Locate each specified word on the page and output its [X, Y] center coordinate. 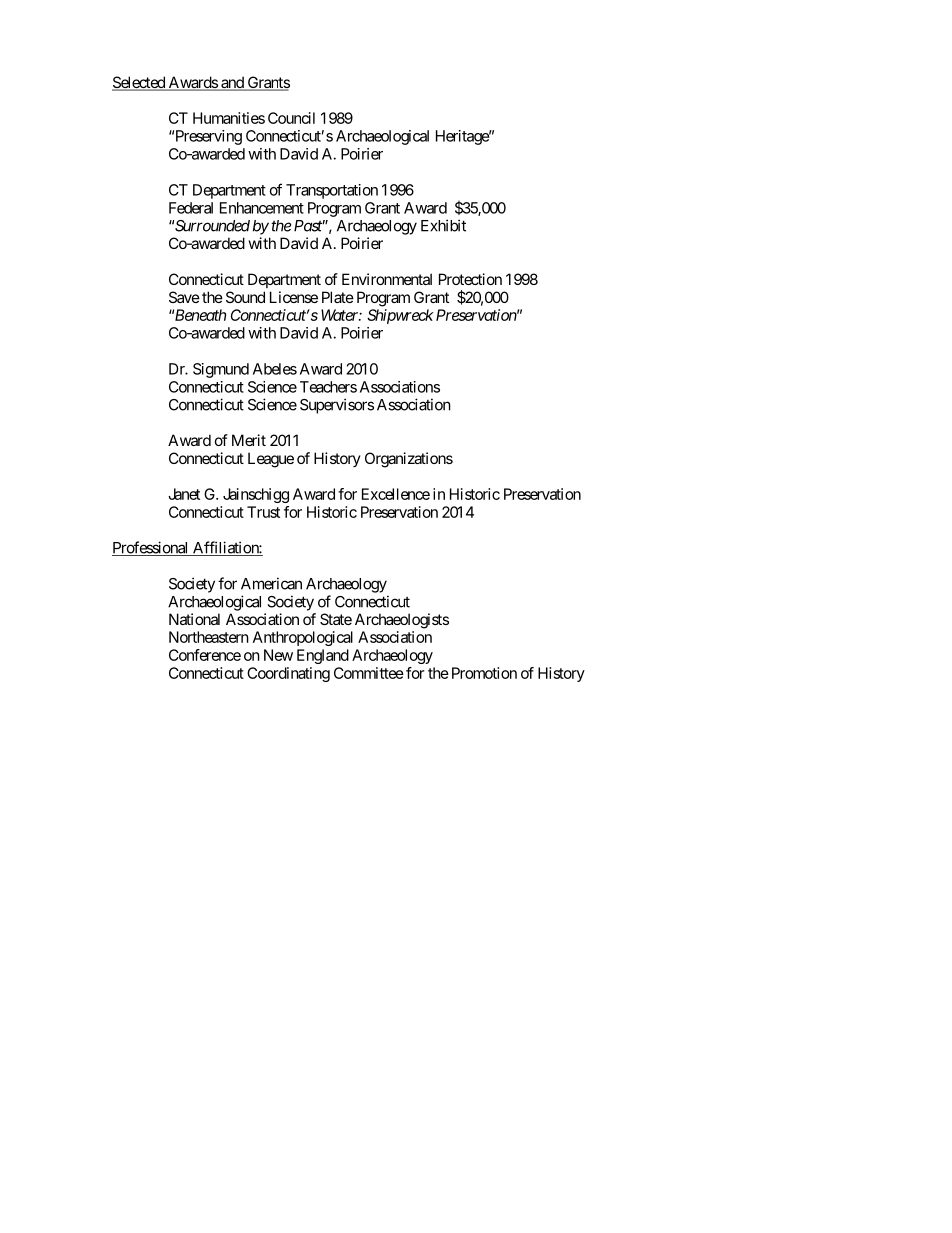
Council [291, 118]
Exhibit [443, 225]
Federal [191, 208]
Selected [139, 83]
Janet [184, 494]
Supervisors [337, 406]
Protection [470, 279]
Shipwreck [400, 316]
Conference [205, 655]
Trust [263, 512]
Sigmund [221, 370]
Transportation [332, 191]
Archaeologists [402, 621]
